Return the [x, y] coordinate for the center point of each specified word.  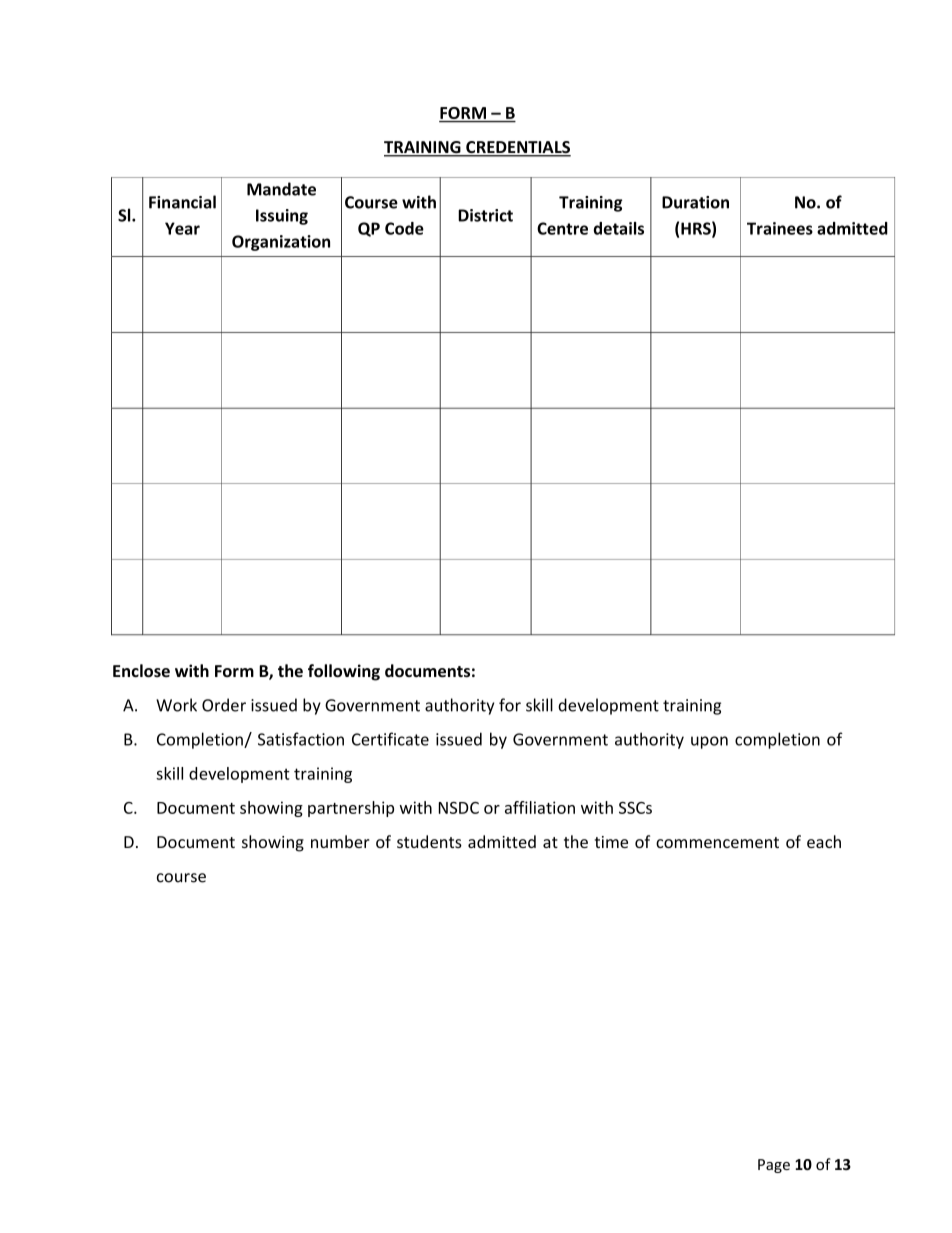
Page [774, 1166]
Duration [695, 202]
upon [709, 742]
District [485, 215]
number [340, 841]
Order [224, 705]
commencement [717, 842]
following [344, 672]
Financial [182, 202]
